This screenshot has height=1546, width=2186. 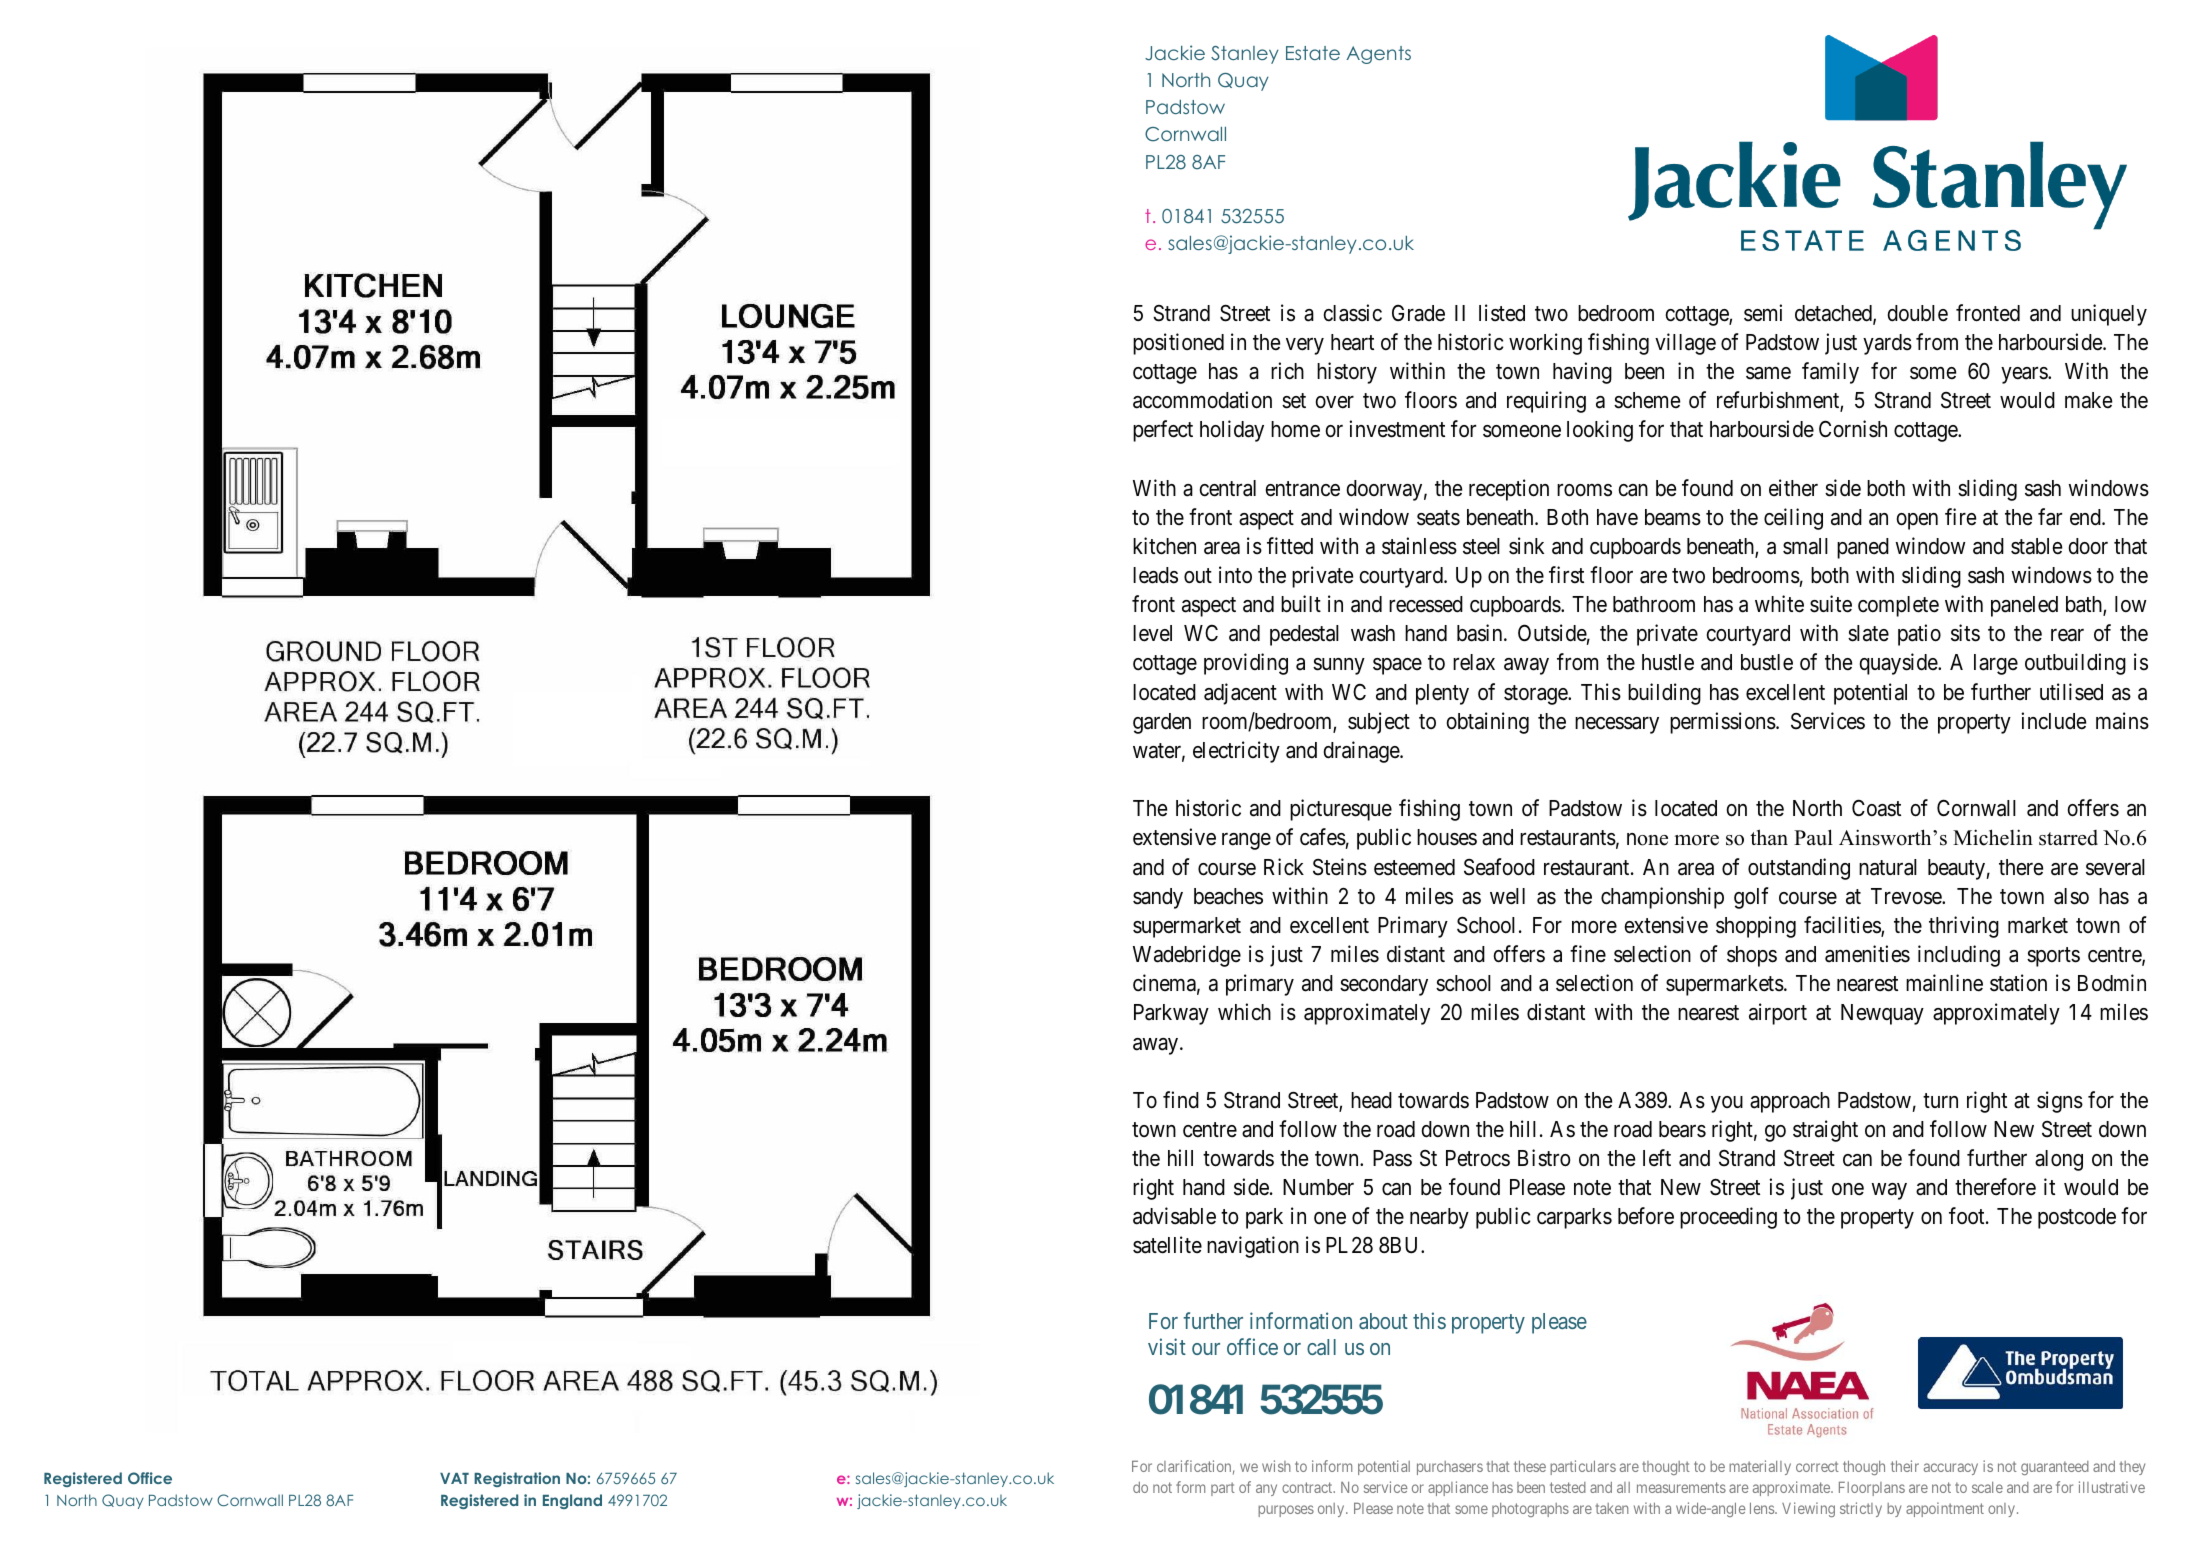 What do you see at coordinates (1940, 1100) in the screenshot?
I see `turn` at bounding box center [1940, 1100].
